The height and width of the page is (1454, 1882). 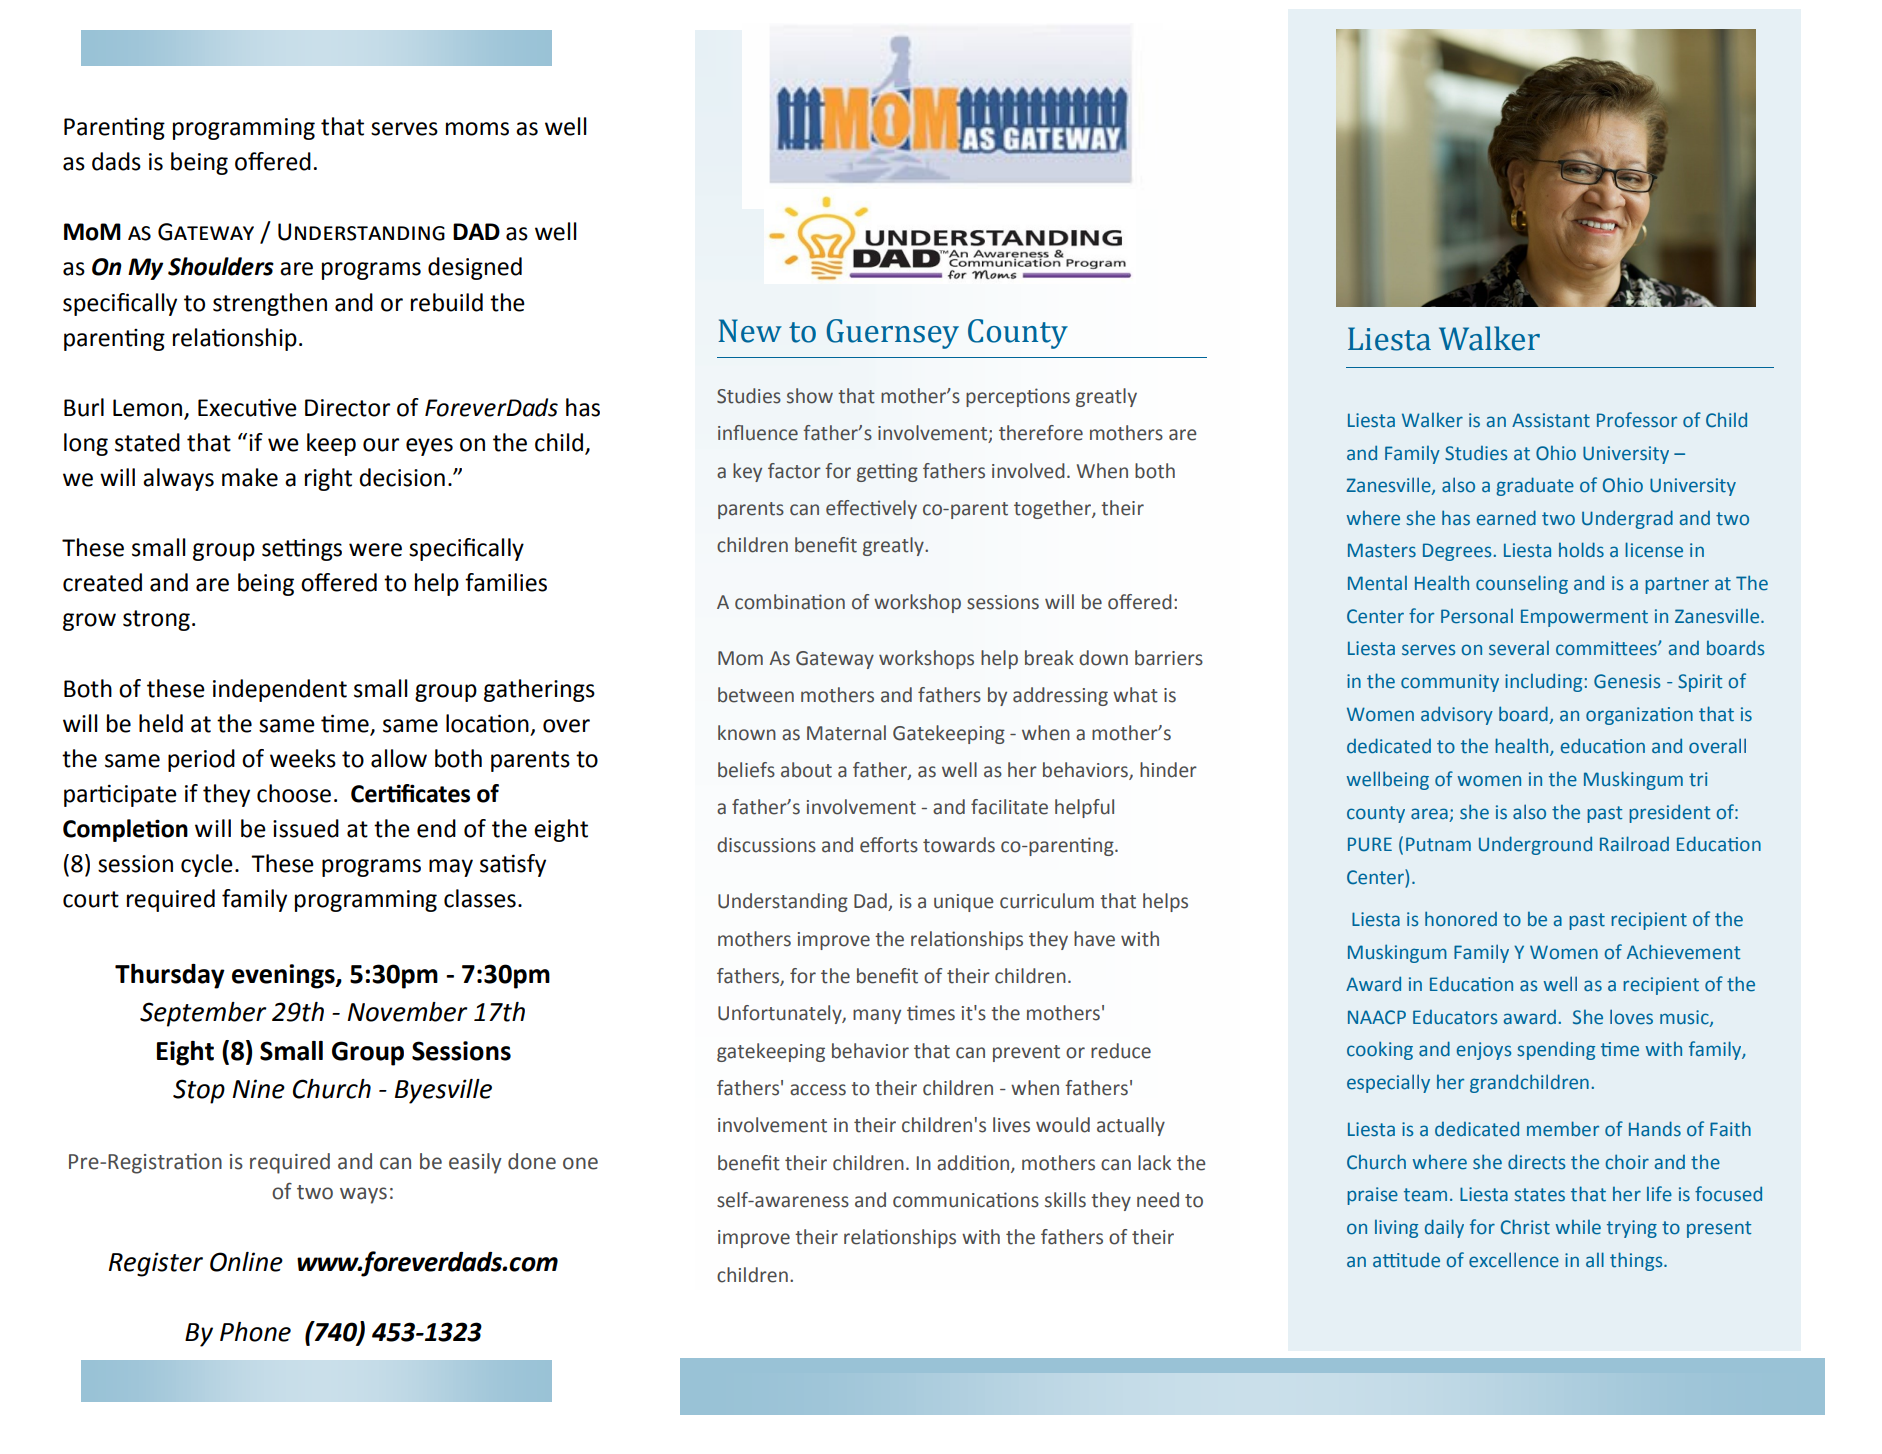 What do you see at coordinates (892, 334) in the page?
I see `Guernsey` at bounding box center [892, 334].
